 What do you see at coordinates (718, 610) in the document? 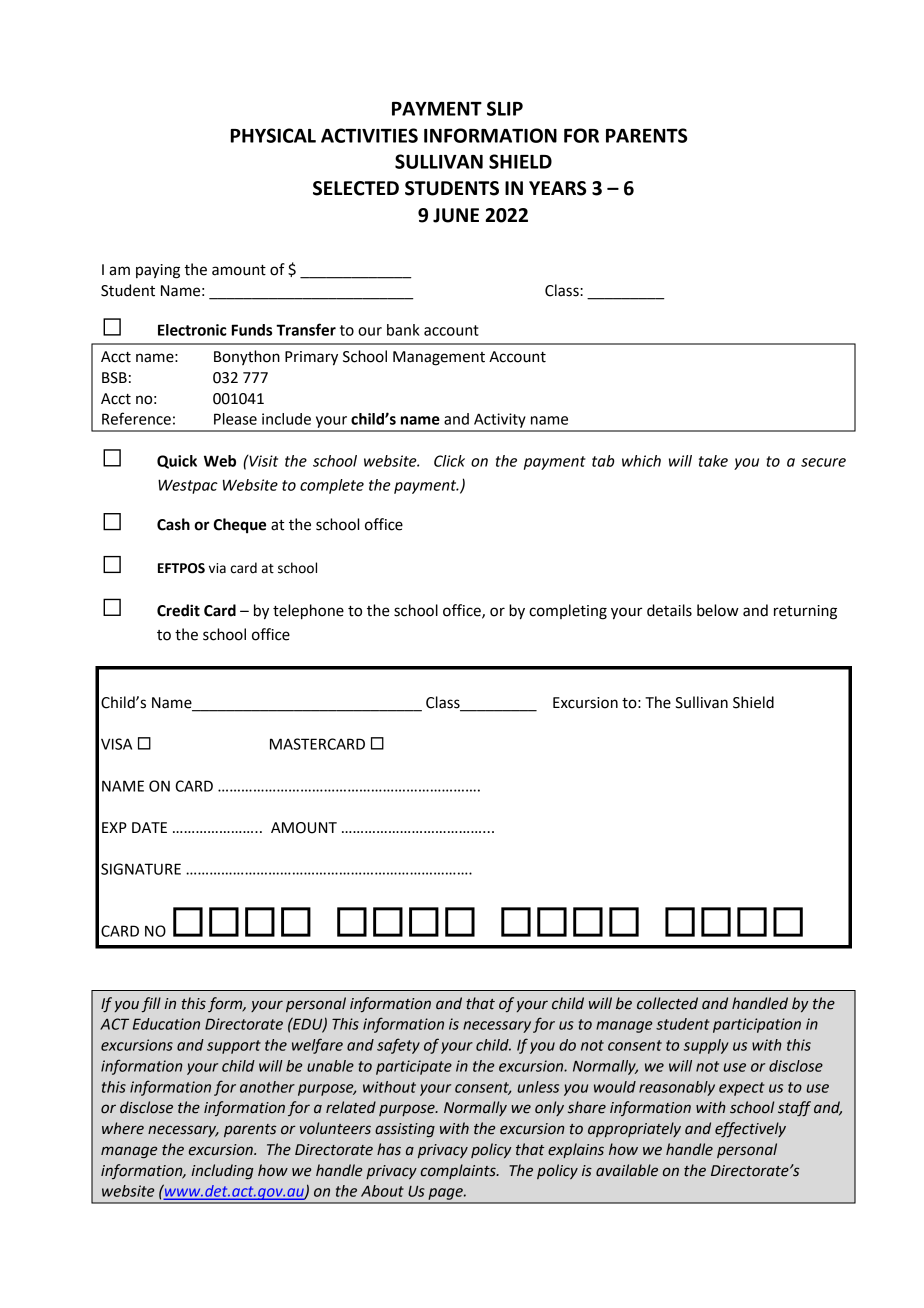
I see `below` at bounding box center [718, 610].
